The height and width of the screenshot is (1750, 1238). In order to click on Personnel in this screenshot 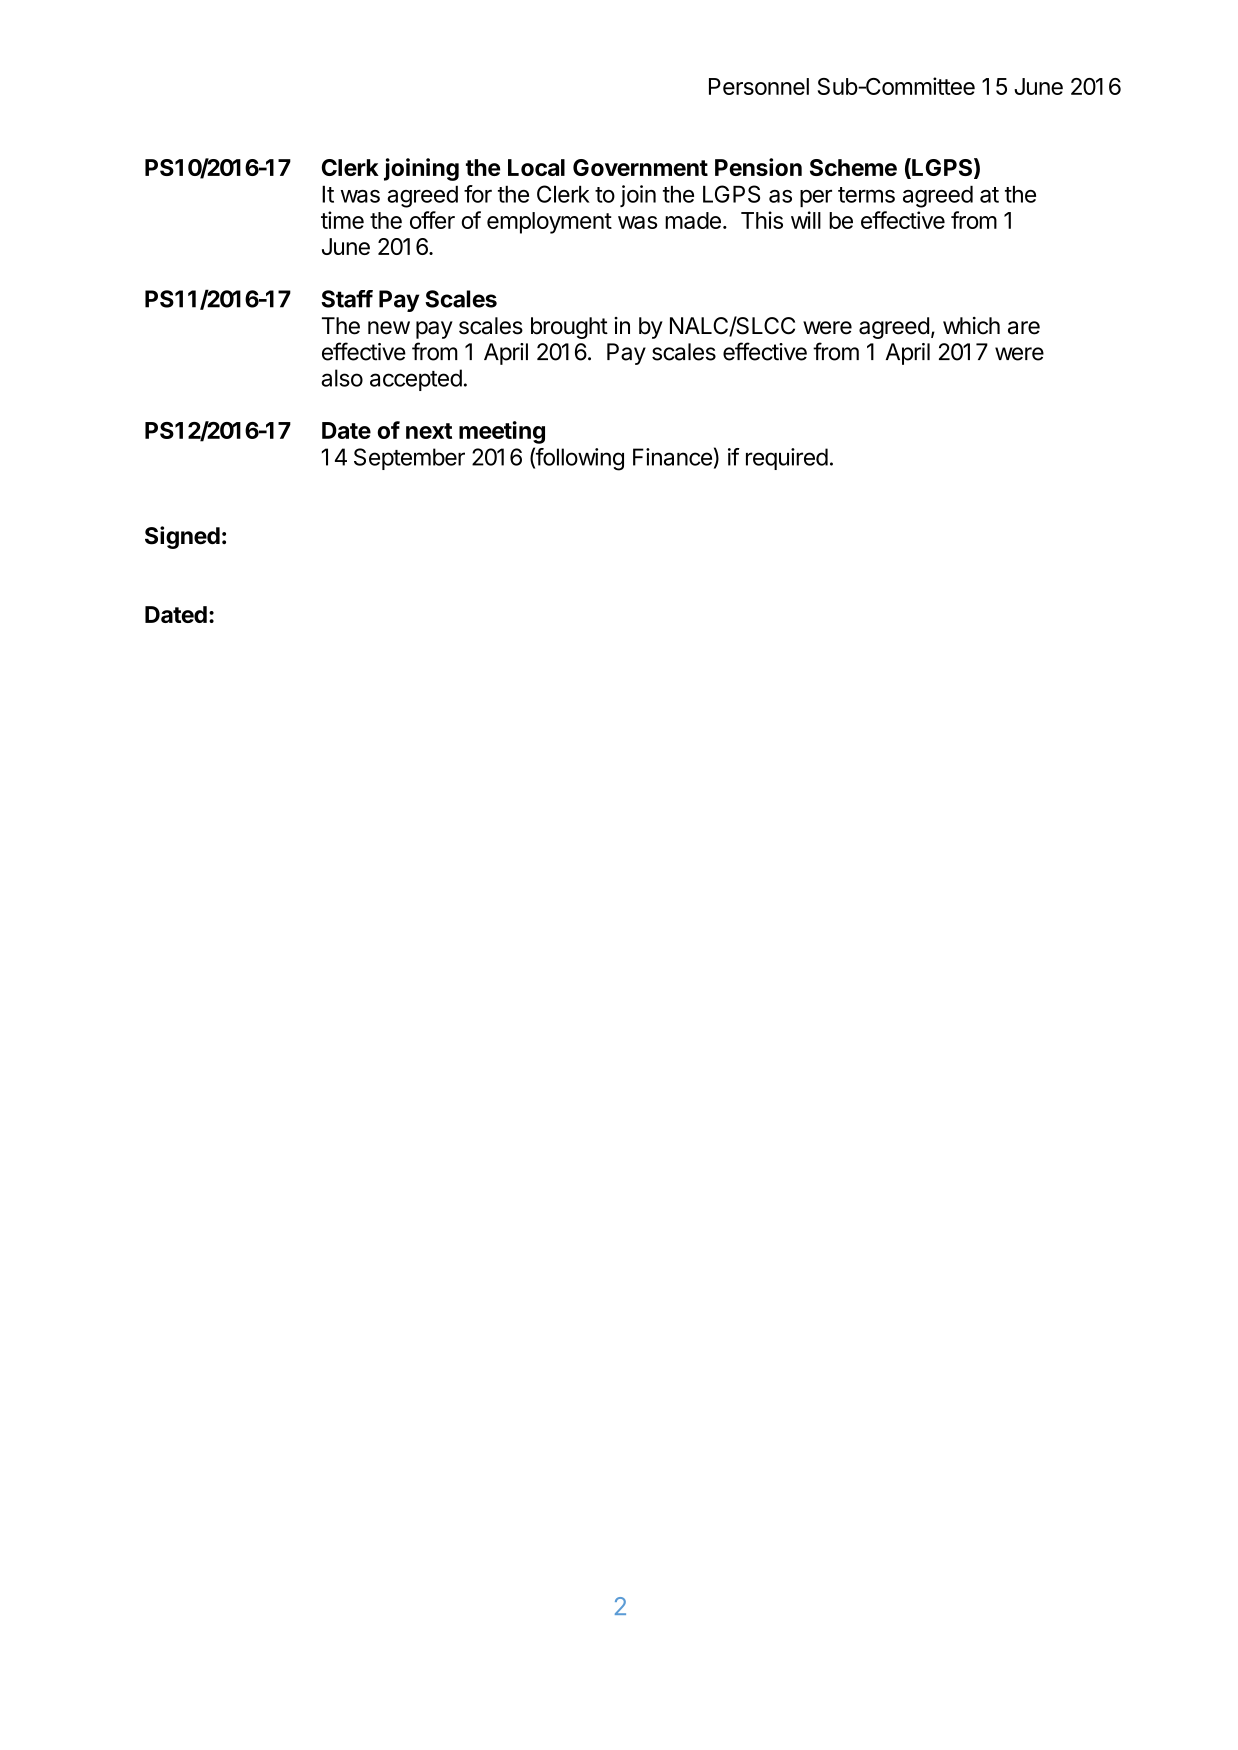, I will do `click(759, 86)`.
